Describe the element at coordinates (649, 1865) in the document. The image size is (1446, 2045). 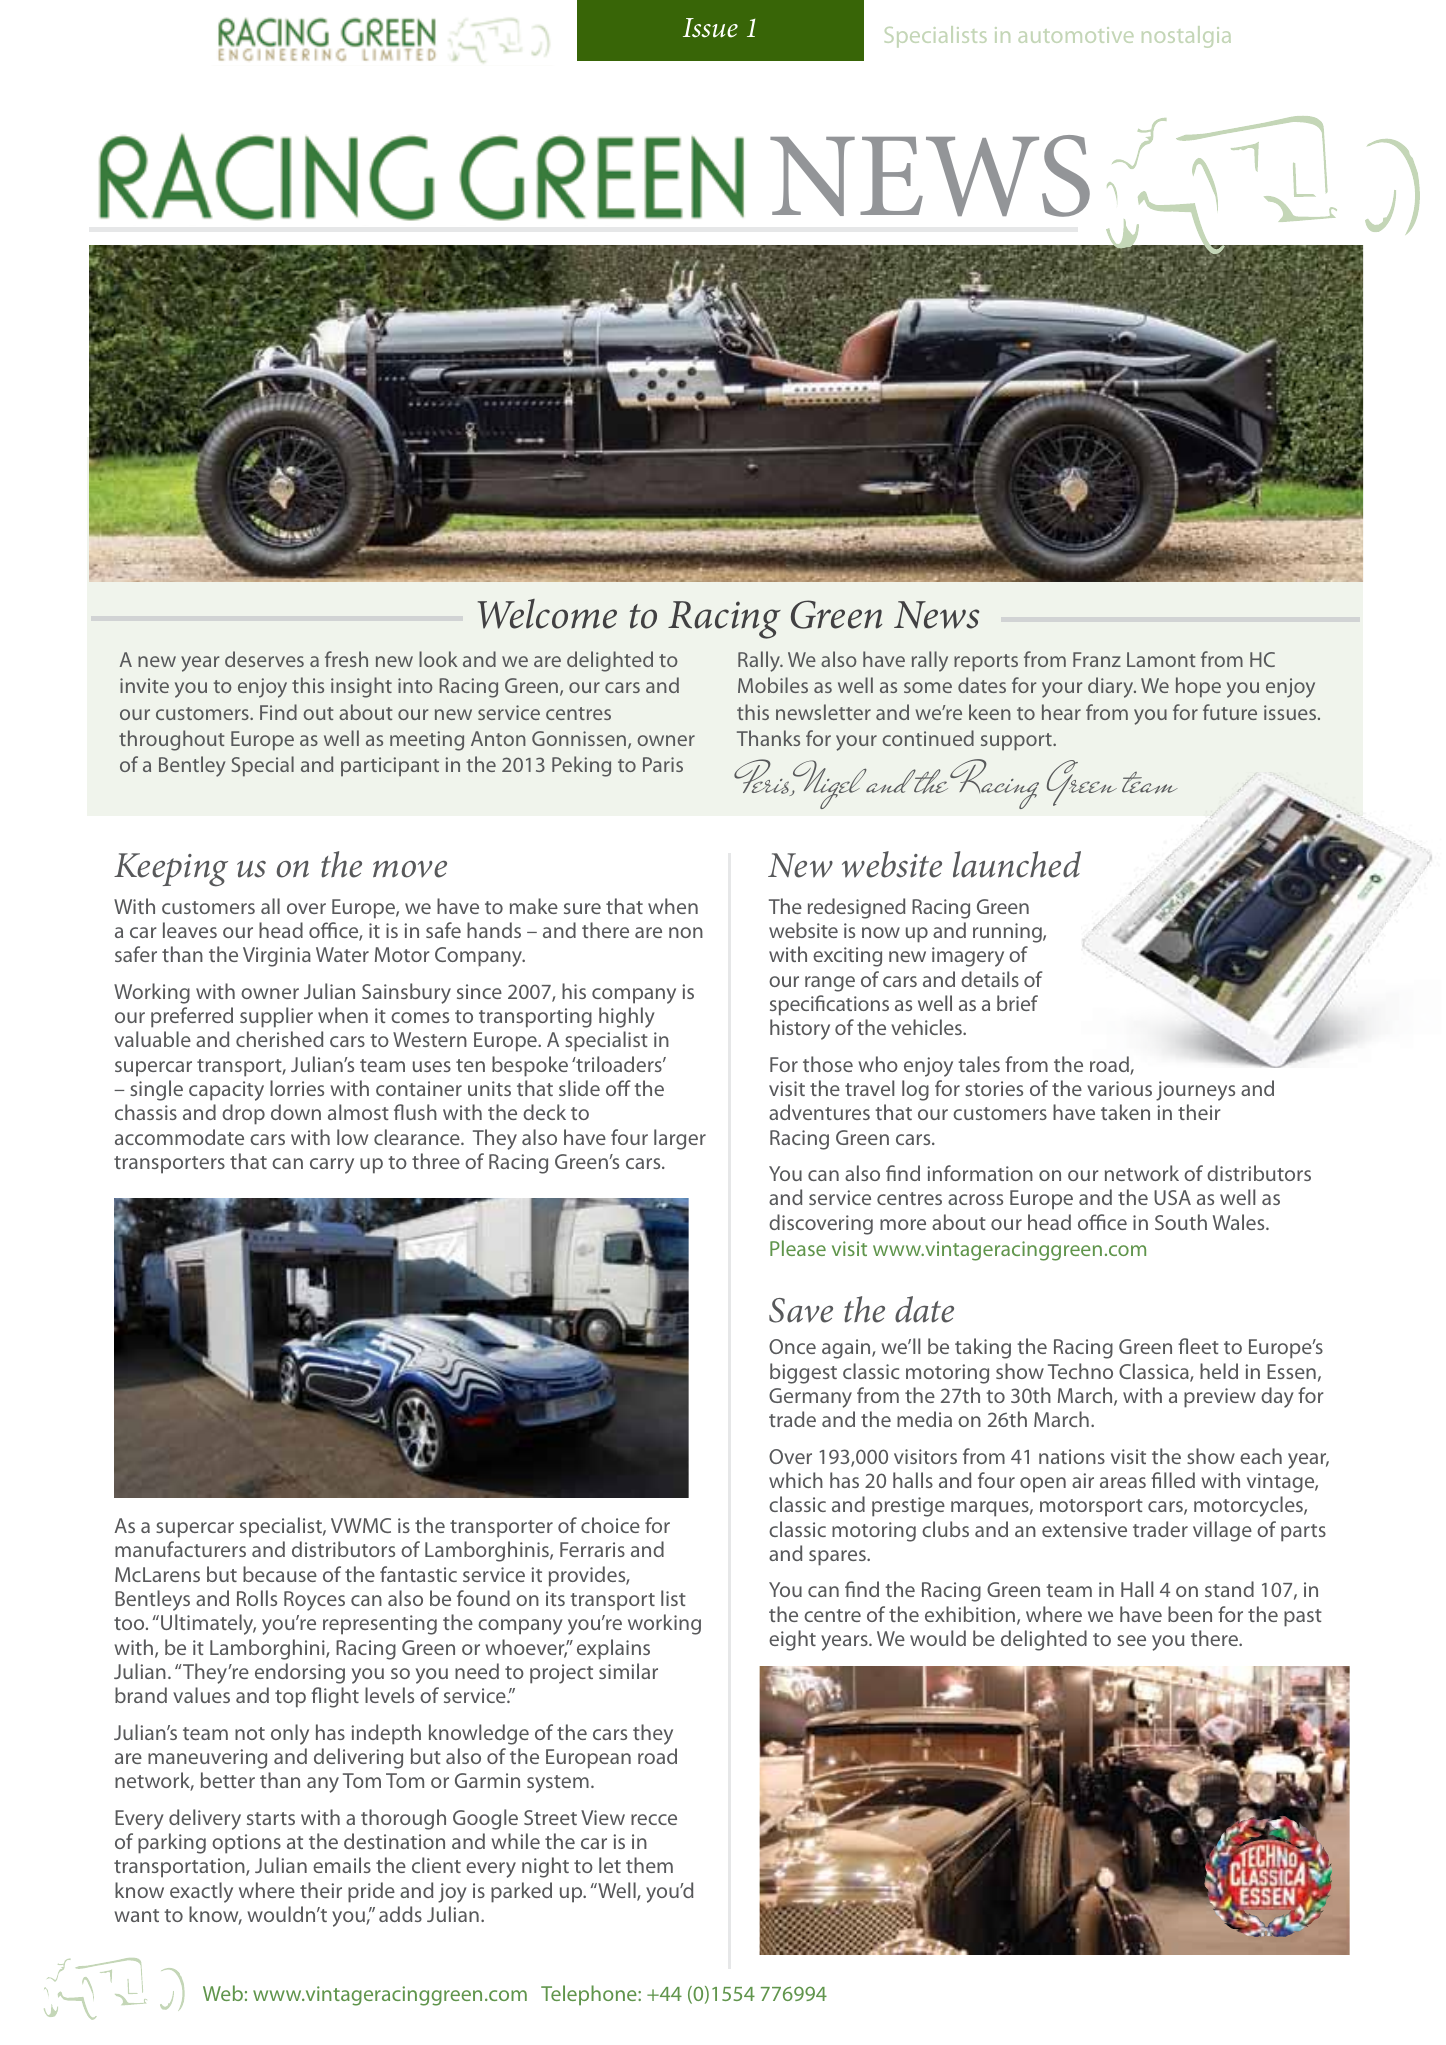
I see `them` at that location.
